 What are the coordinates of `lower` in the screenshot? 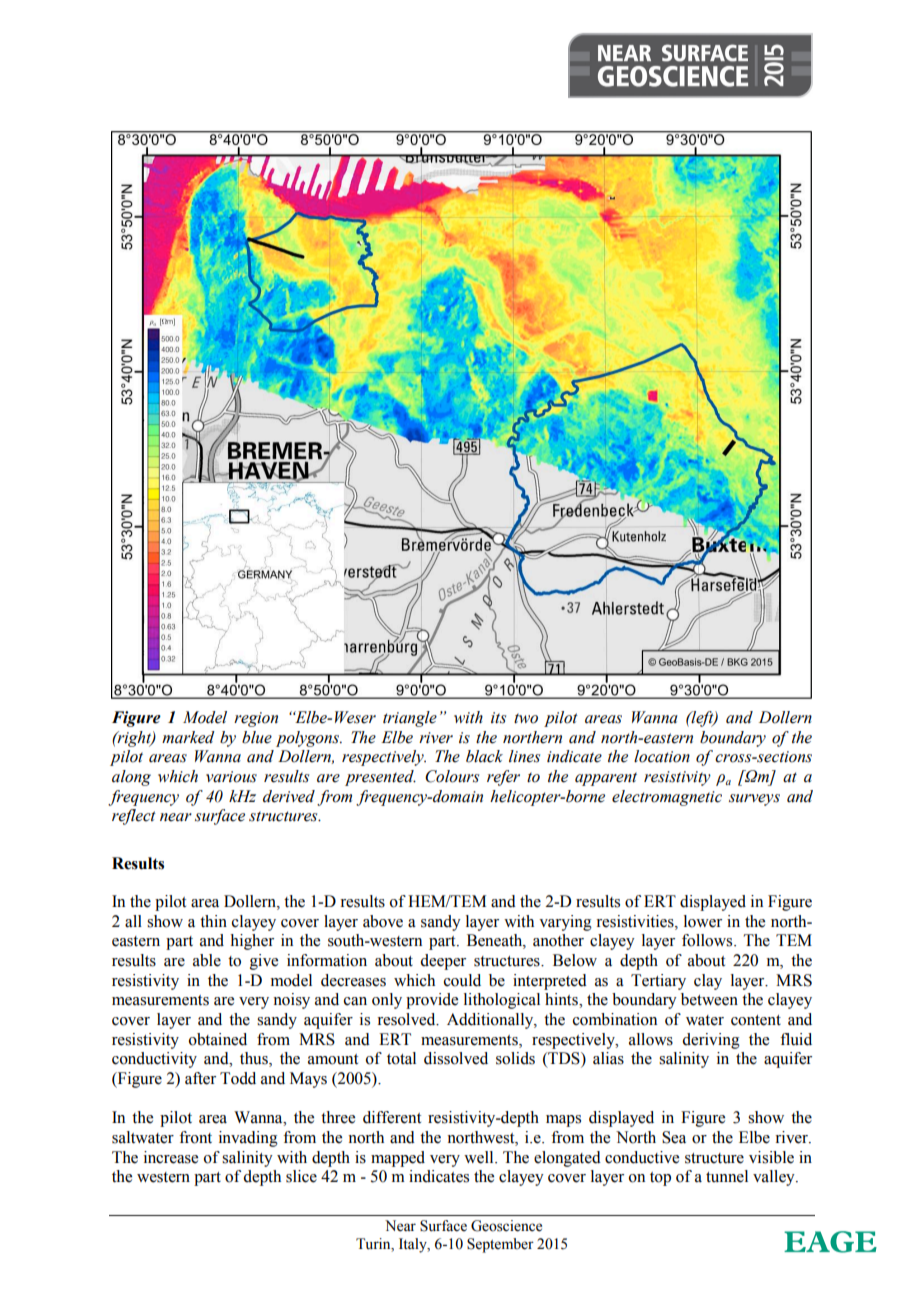 It's located at (703, 921).
